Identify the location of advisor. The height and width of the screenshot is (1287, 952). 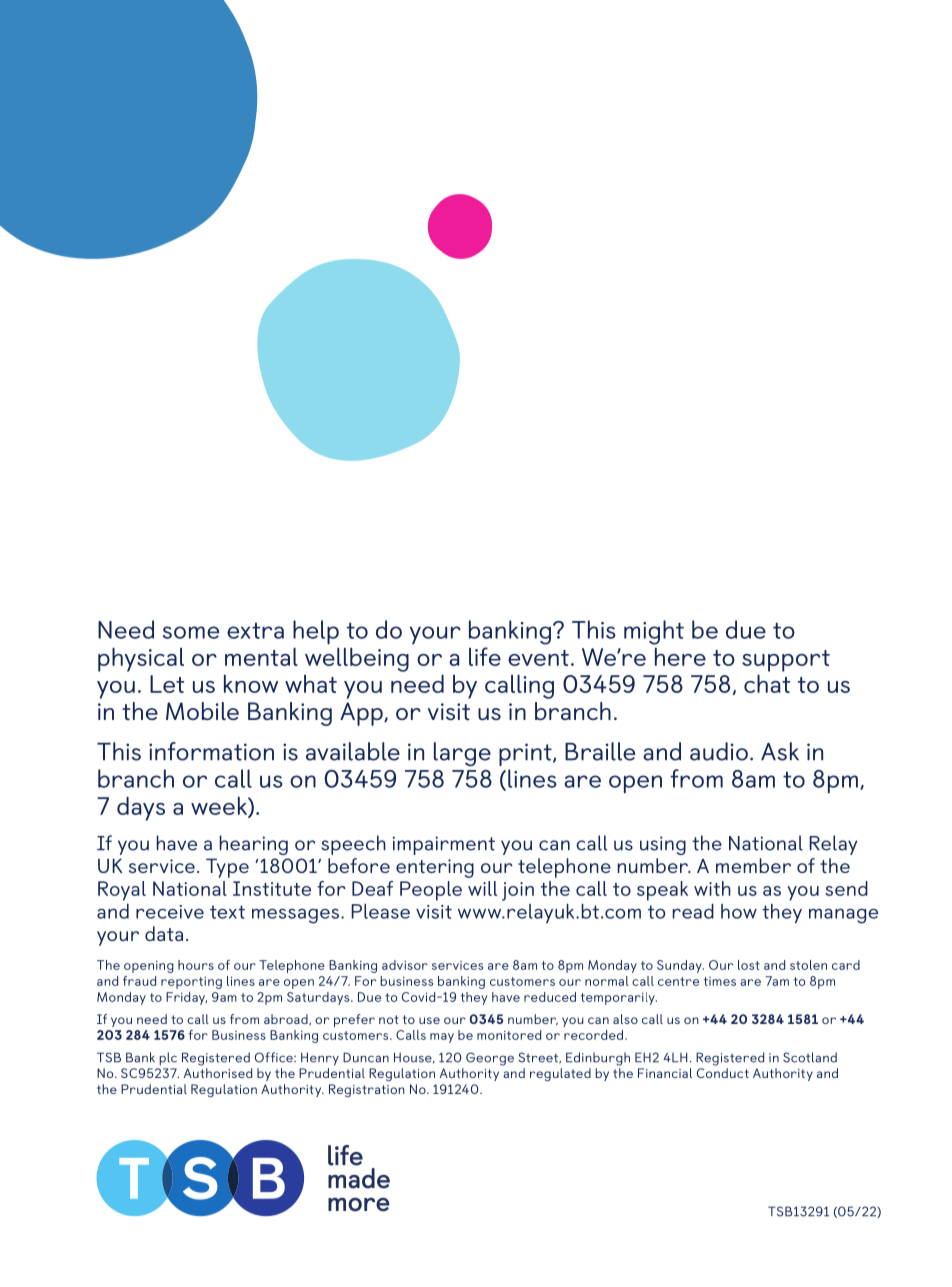
(405, 965).
